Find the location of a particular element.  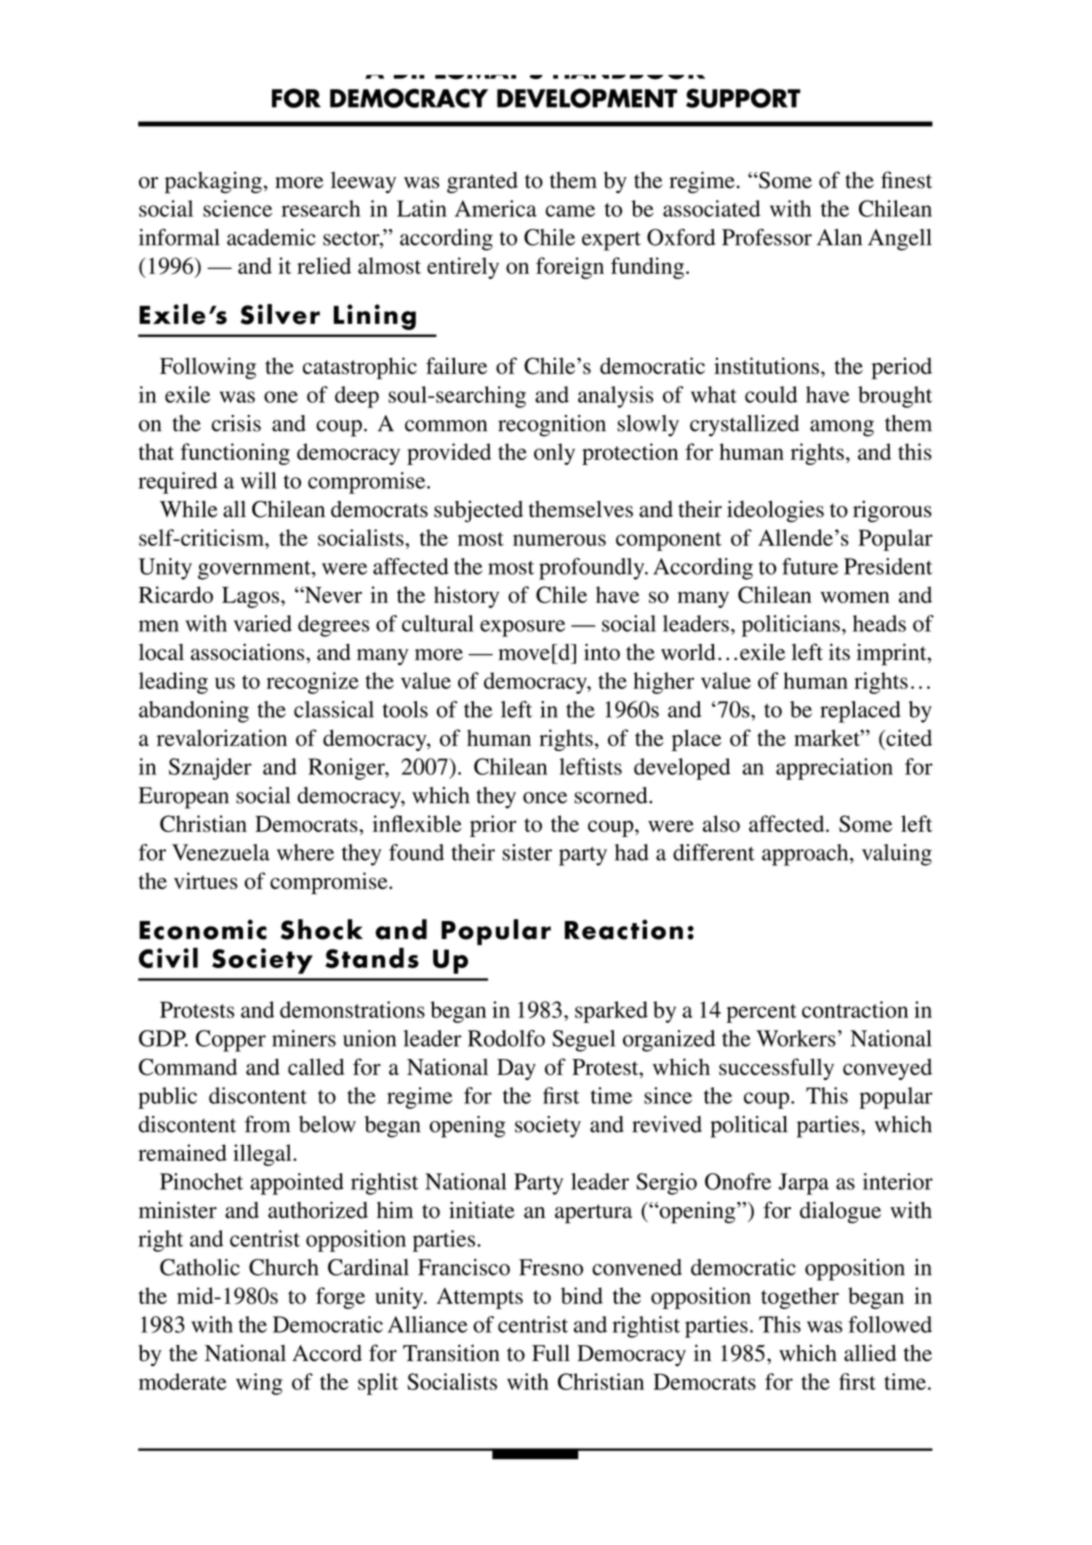

contraction is located at coordinates (855, 1009).
